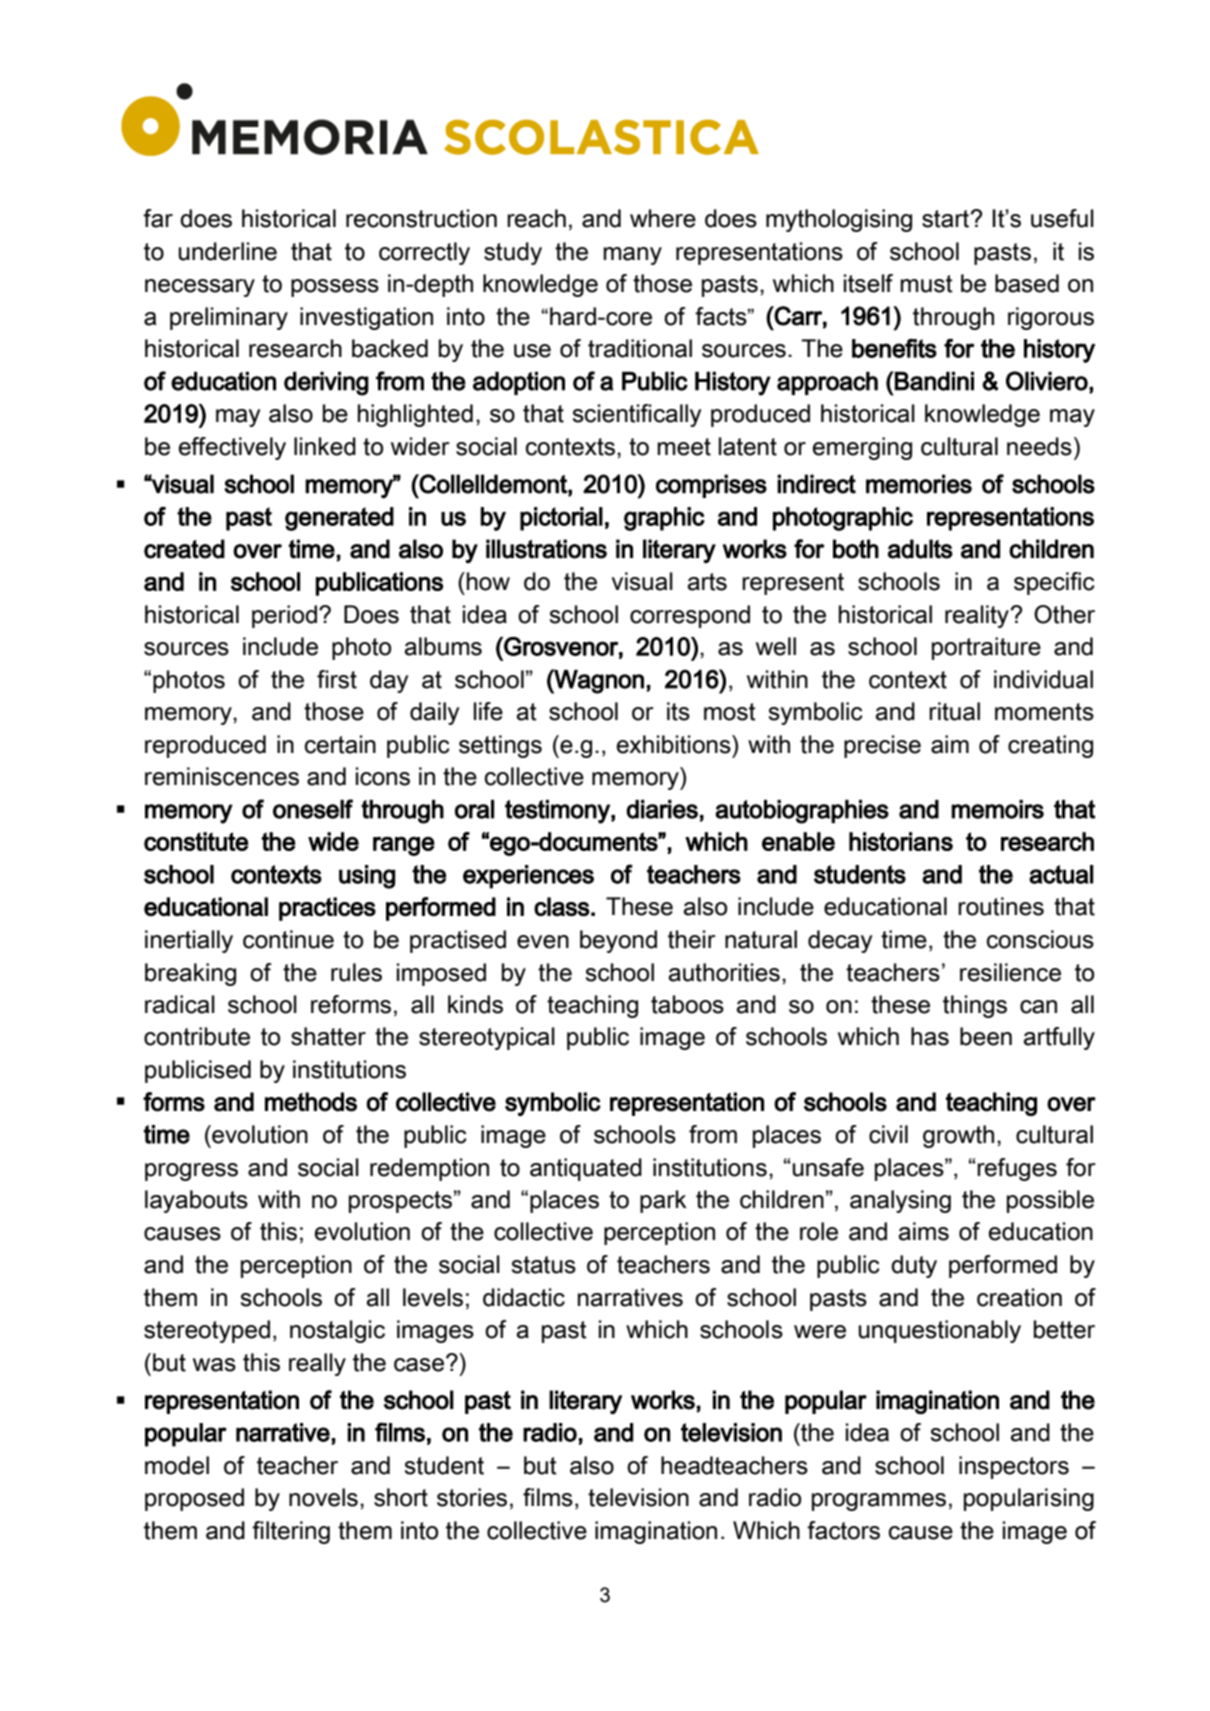 The image size is (1210, 1711). I want to click on methods, so click(311, 1102).
